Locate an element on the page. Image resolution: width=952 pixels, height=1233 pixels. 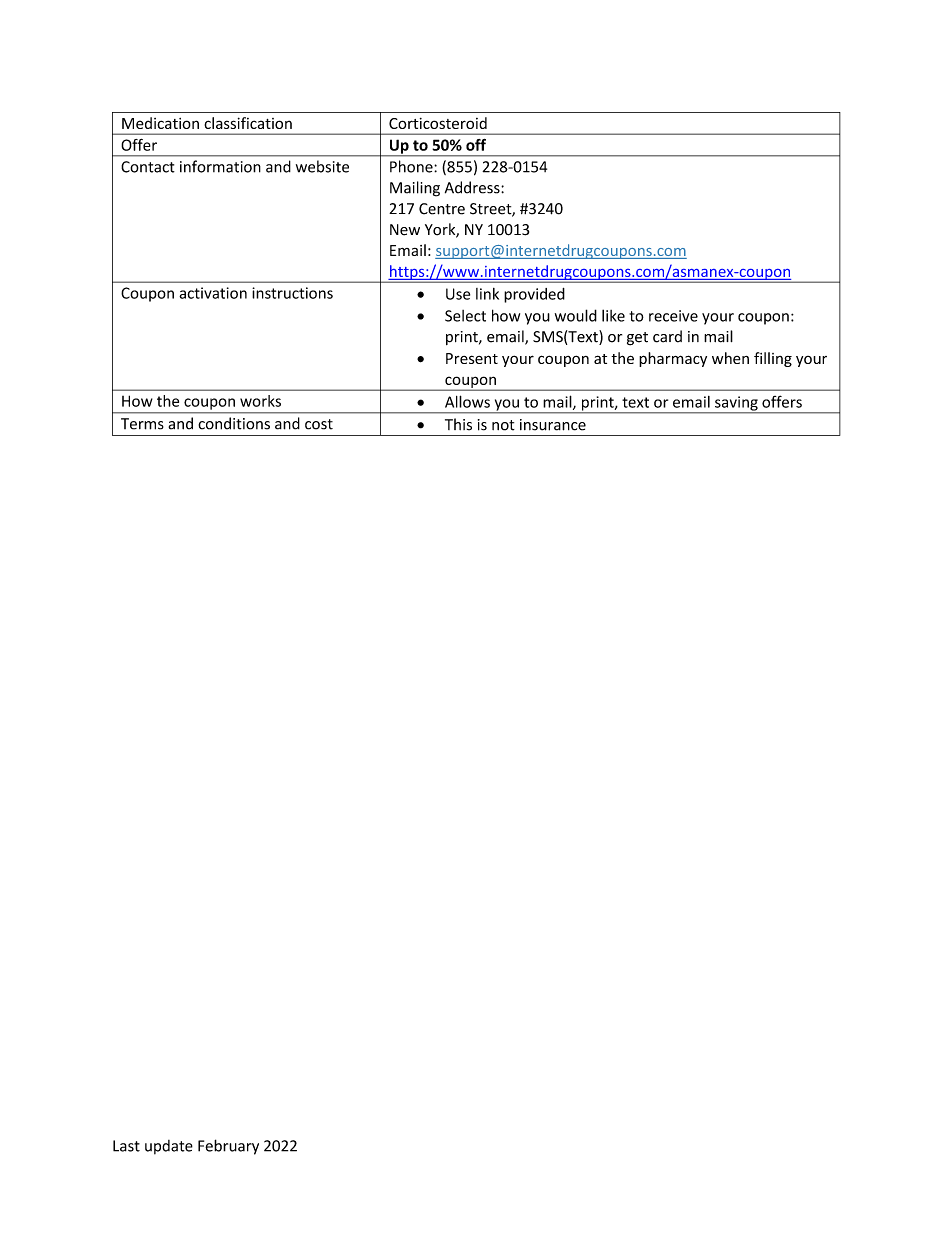
update is located at coordinates (169, 1147).
